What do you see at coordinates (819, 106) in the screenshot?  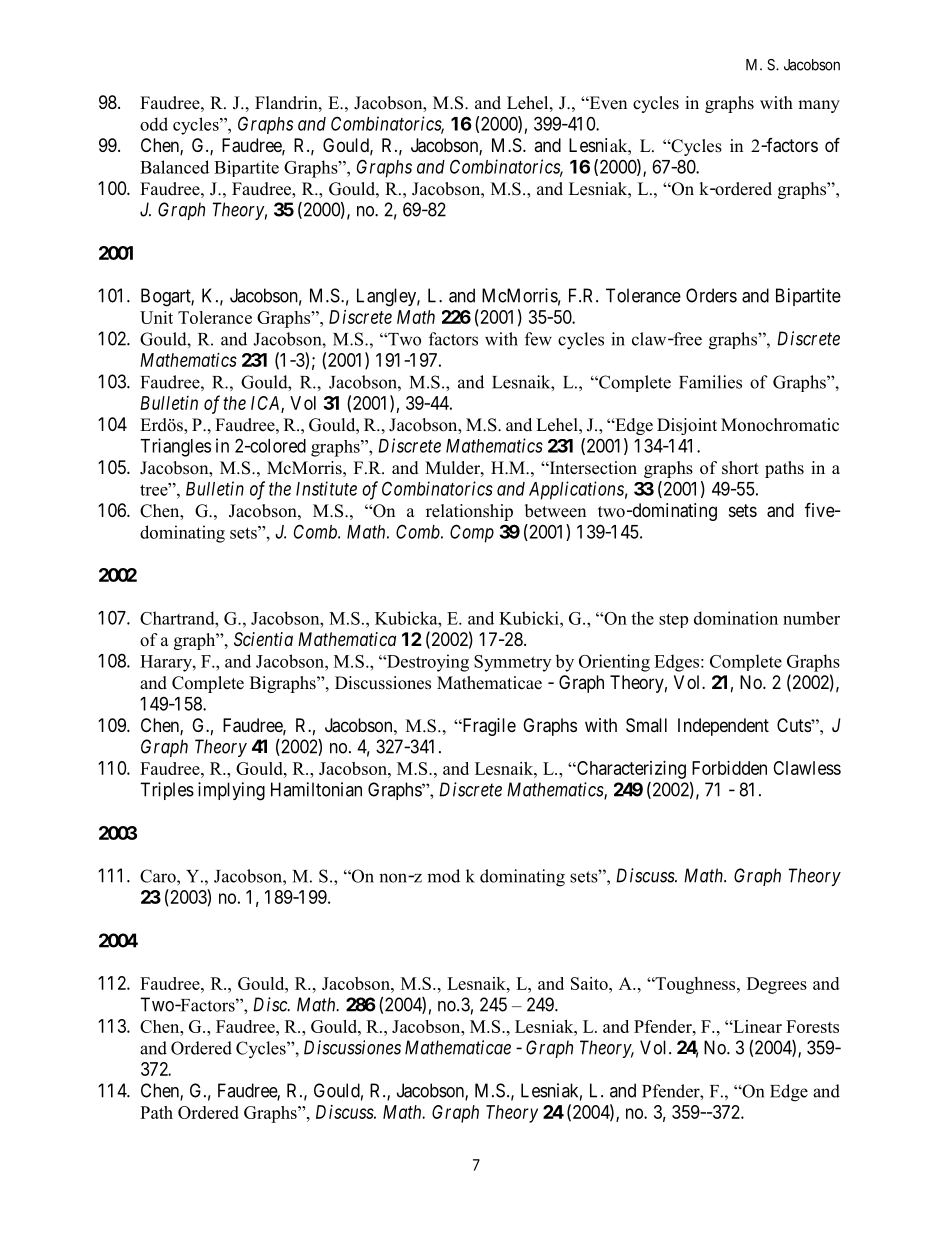 I see `many` at bounding box center [819, 106].
